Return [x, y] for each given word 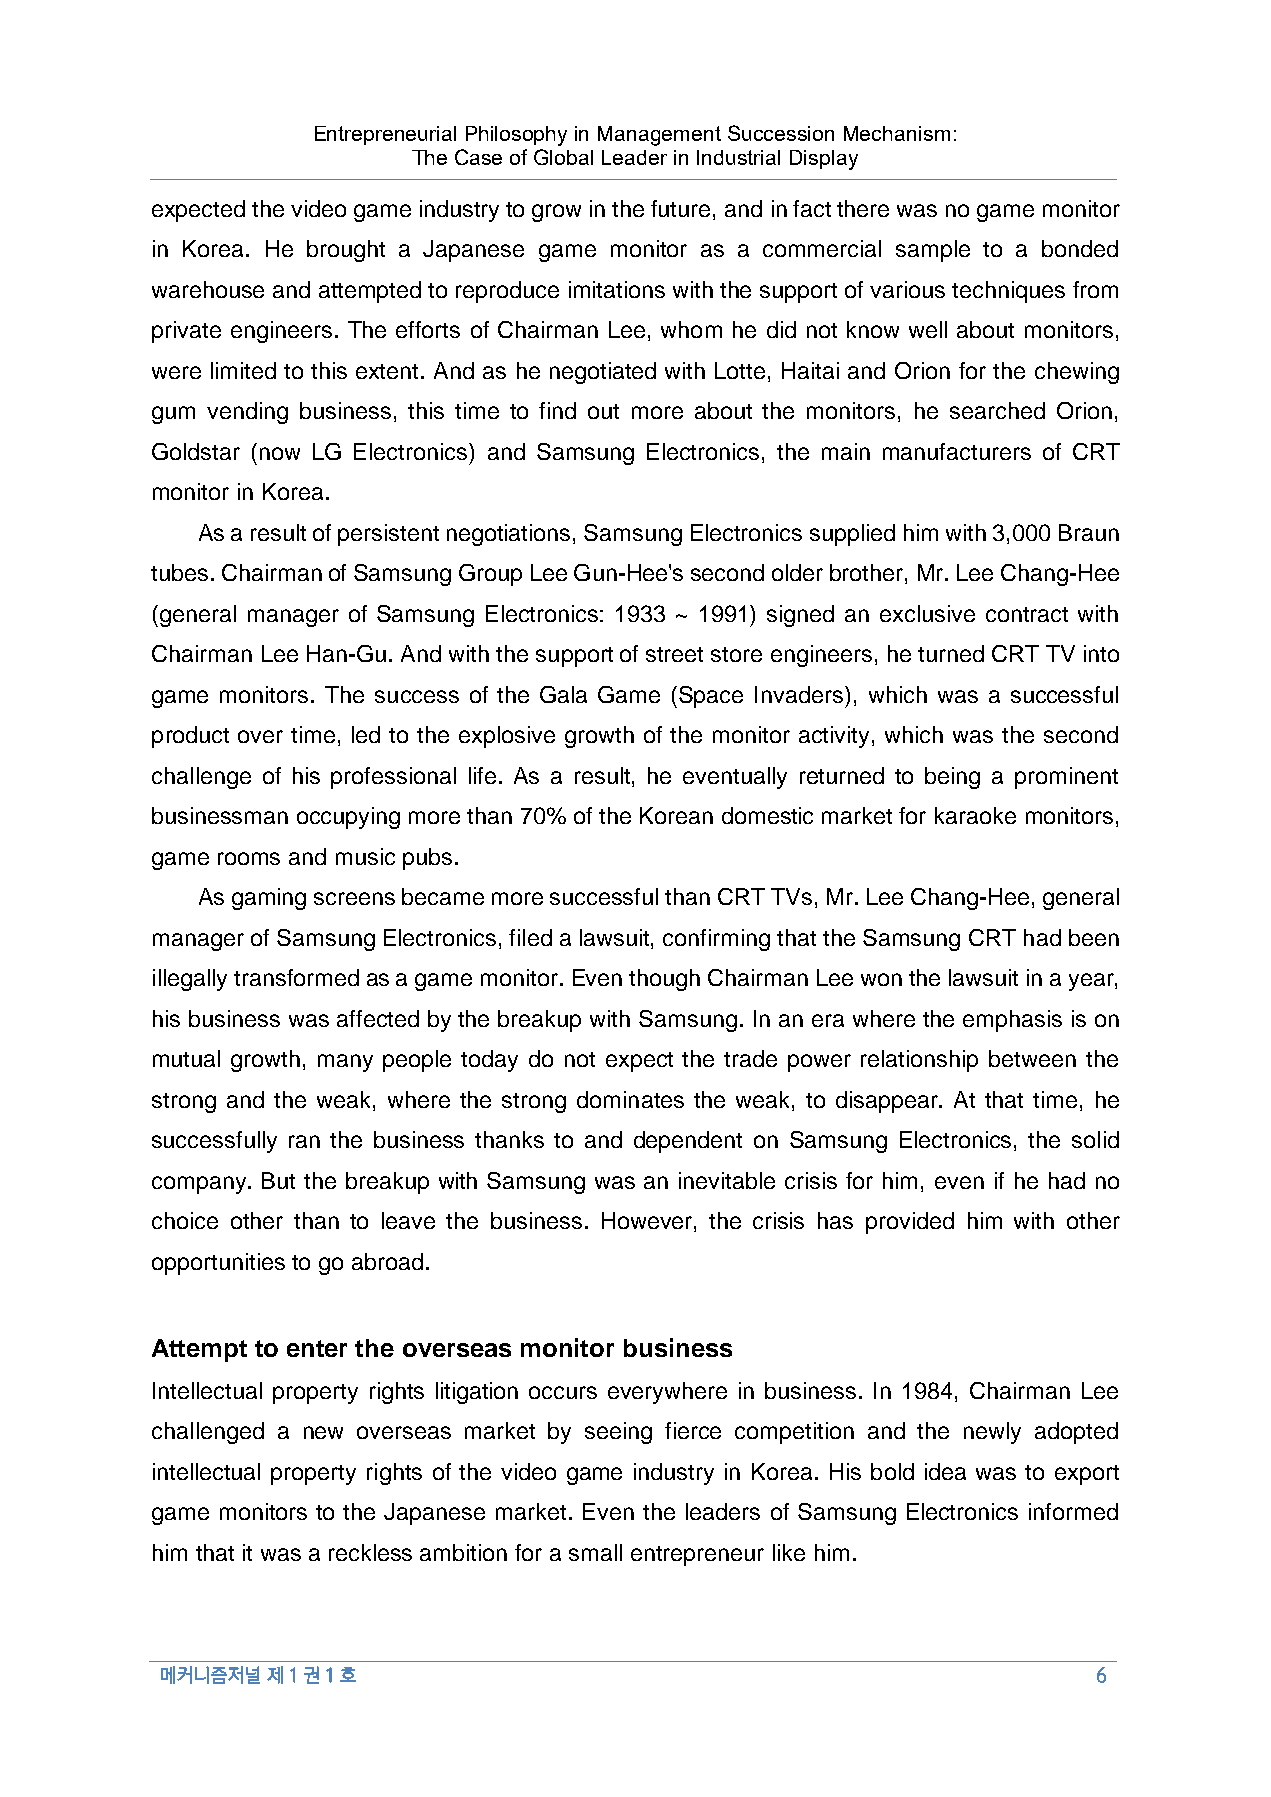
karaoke [975, 815]
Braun [1089, 532]
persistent [388, 535]
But [278, 1180]
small [595, 1552]
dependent [688, 1142]
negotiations [510, 535]
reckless [370, 1552]
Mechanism [897, 133]
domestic [767, 815]
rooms [249, 858]
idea [945, 1471]
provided [910, 1223]
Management [659, 136]
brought [346, 251]
